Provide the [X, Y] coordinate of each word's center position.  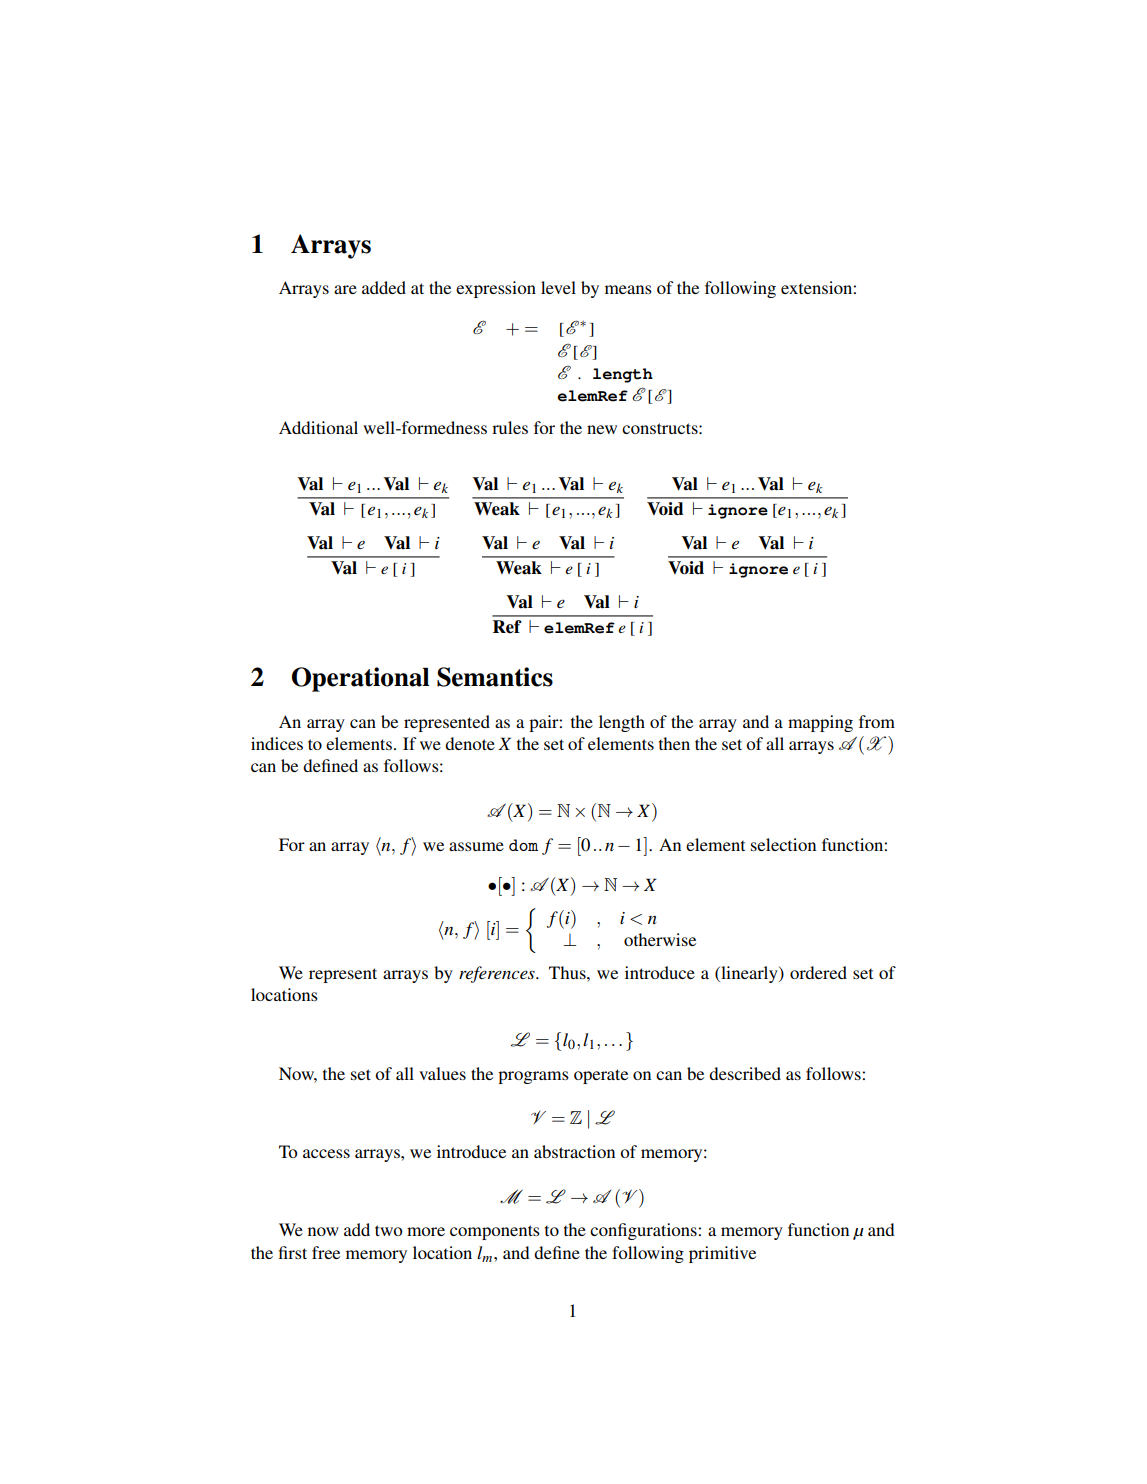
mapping [820, 723]
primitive [722, 1254]
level [558, 287]
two [389, 1230]
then [674, 743]
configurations [644, 1231]
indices [277, 743]
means [628, 289]
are [345, 289]
